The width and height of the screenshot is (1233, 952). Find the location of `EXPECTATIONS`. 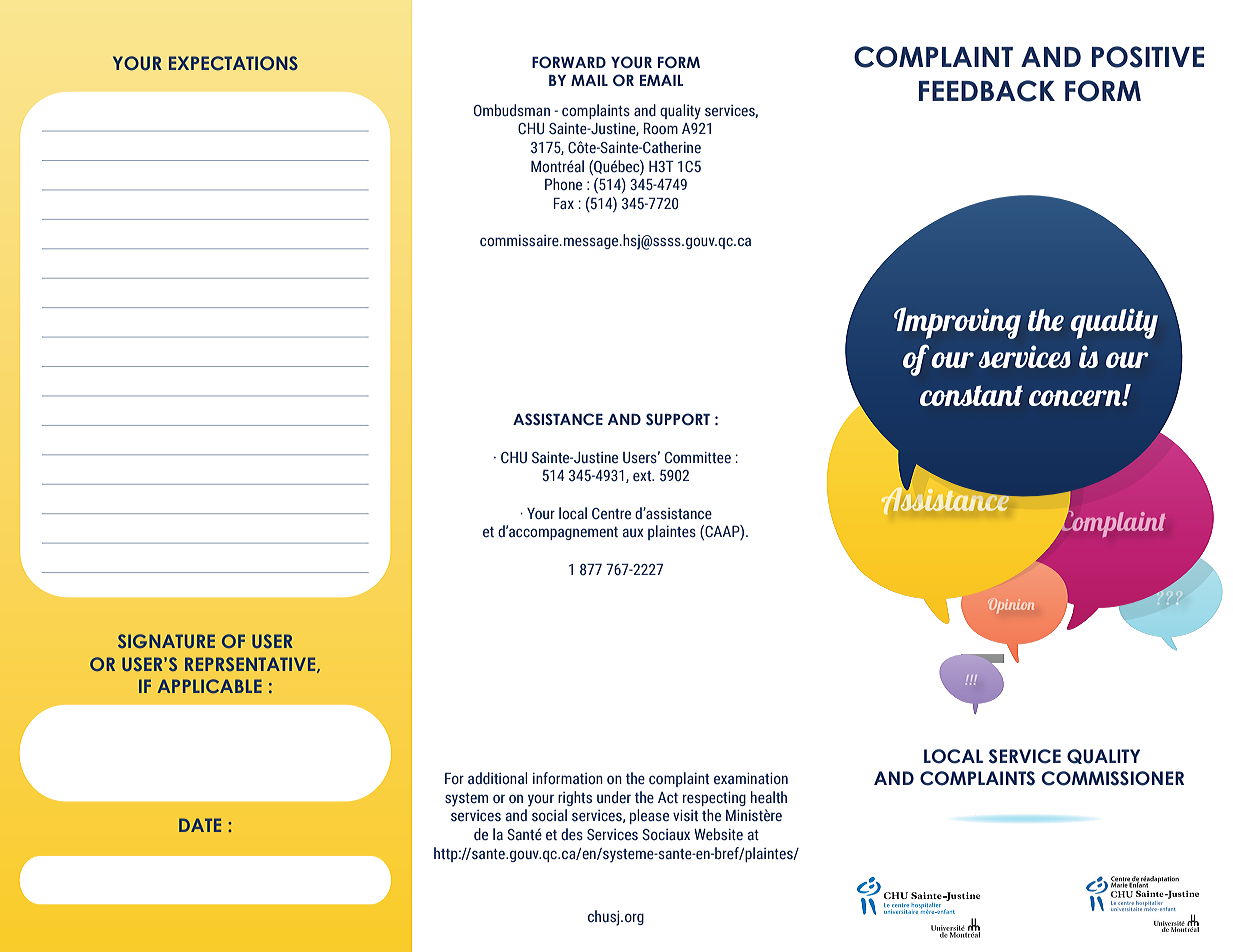

EXPECTATIONS is located at coordinates (233, 63).
